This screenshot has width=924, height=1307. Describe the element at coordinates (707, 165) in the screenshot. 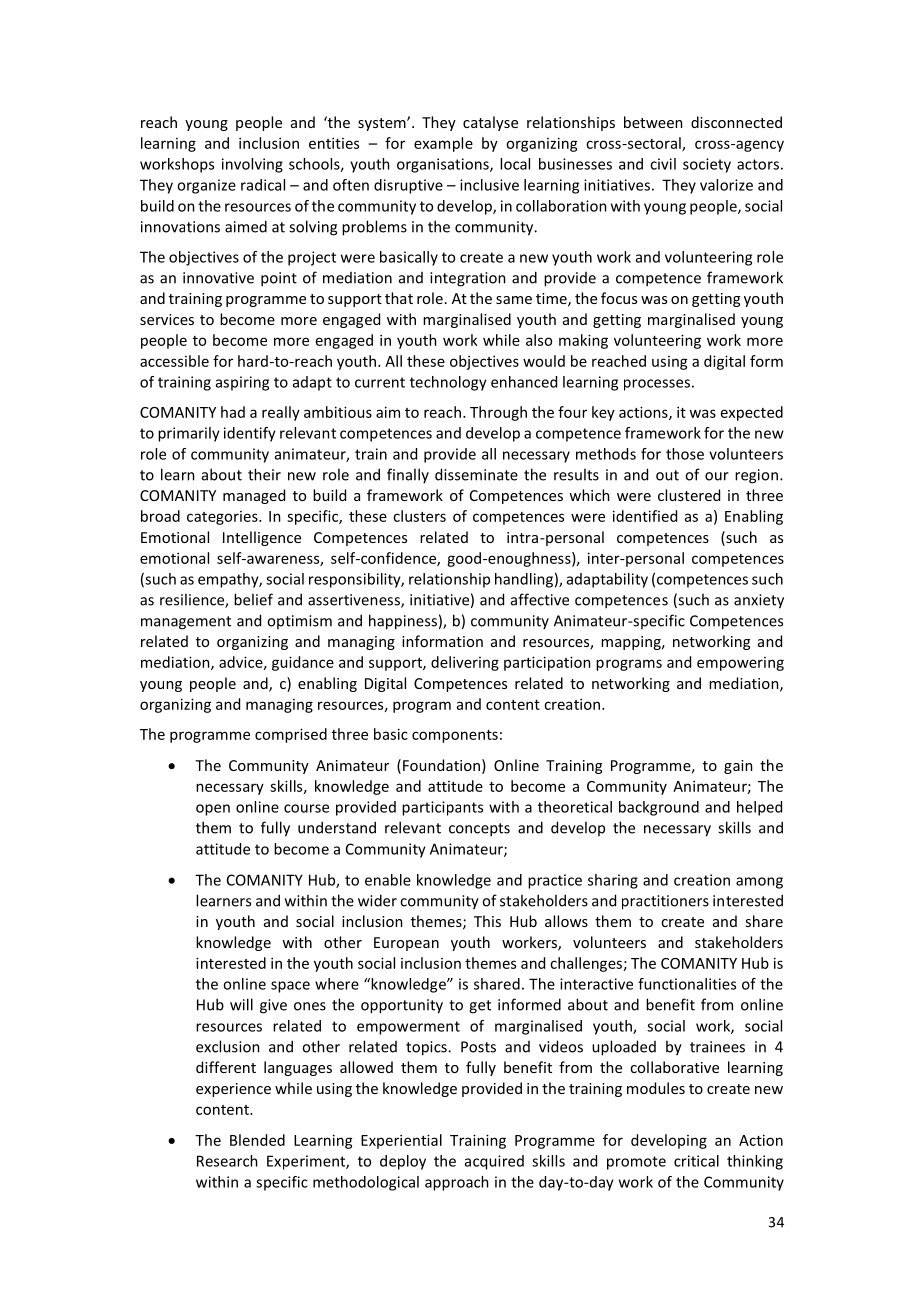

I see `society` at that location.
